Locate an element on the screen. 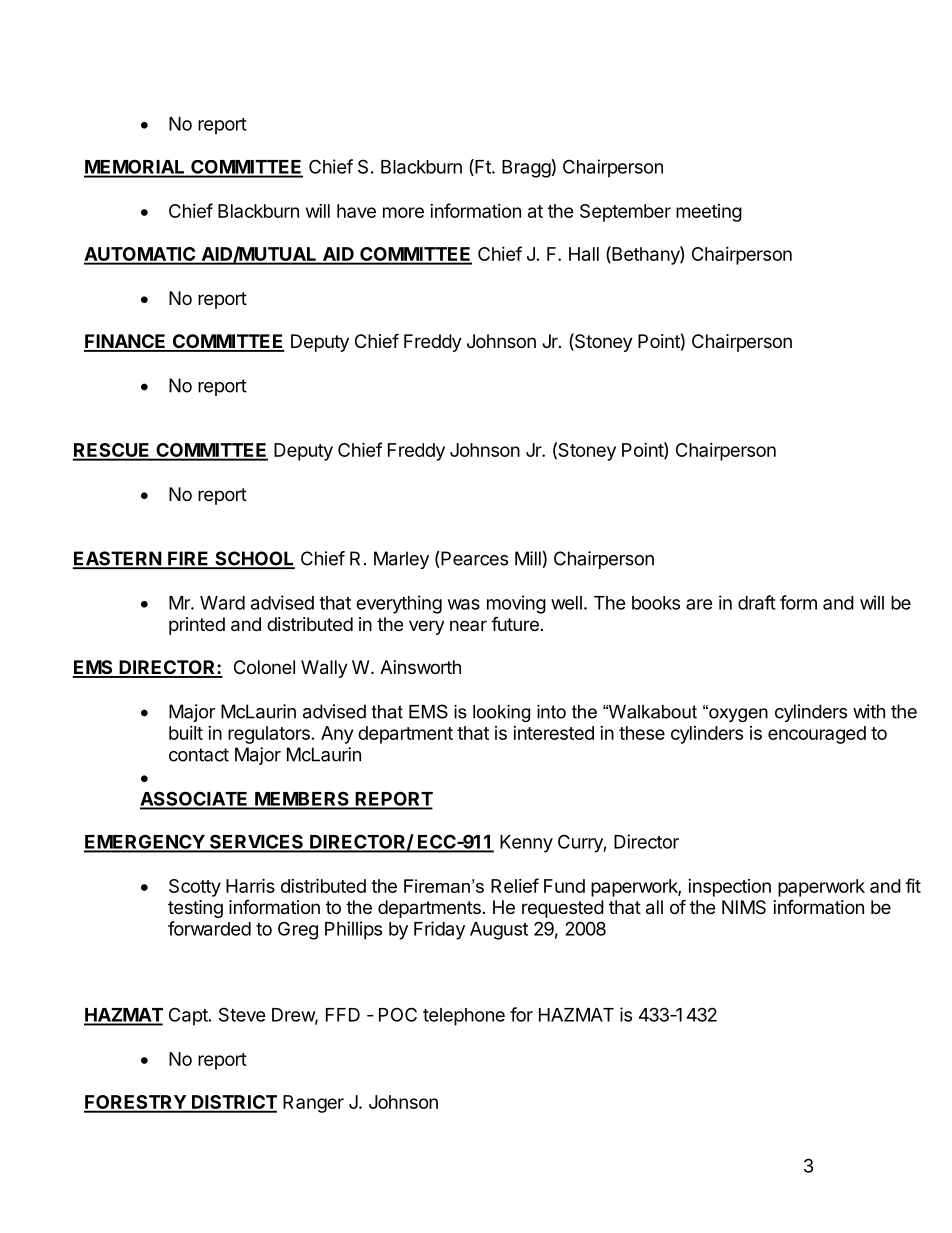 Image resolution: width=952 pixels, height=1233 pixels. contact is located at coordinates (199, 755).
